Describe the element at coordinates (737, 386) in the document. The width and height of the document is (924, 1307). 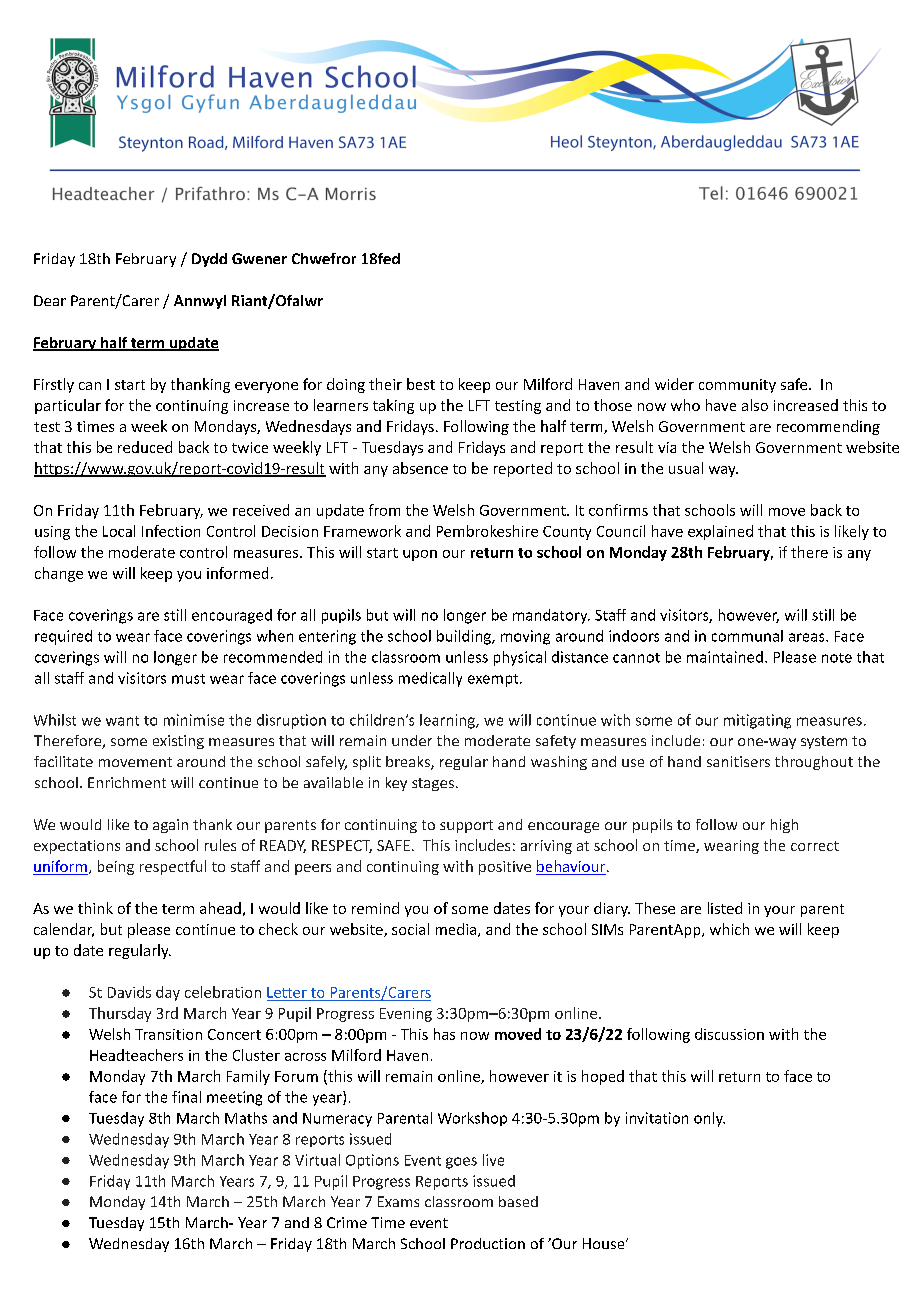
I see `community` at that location.
